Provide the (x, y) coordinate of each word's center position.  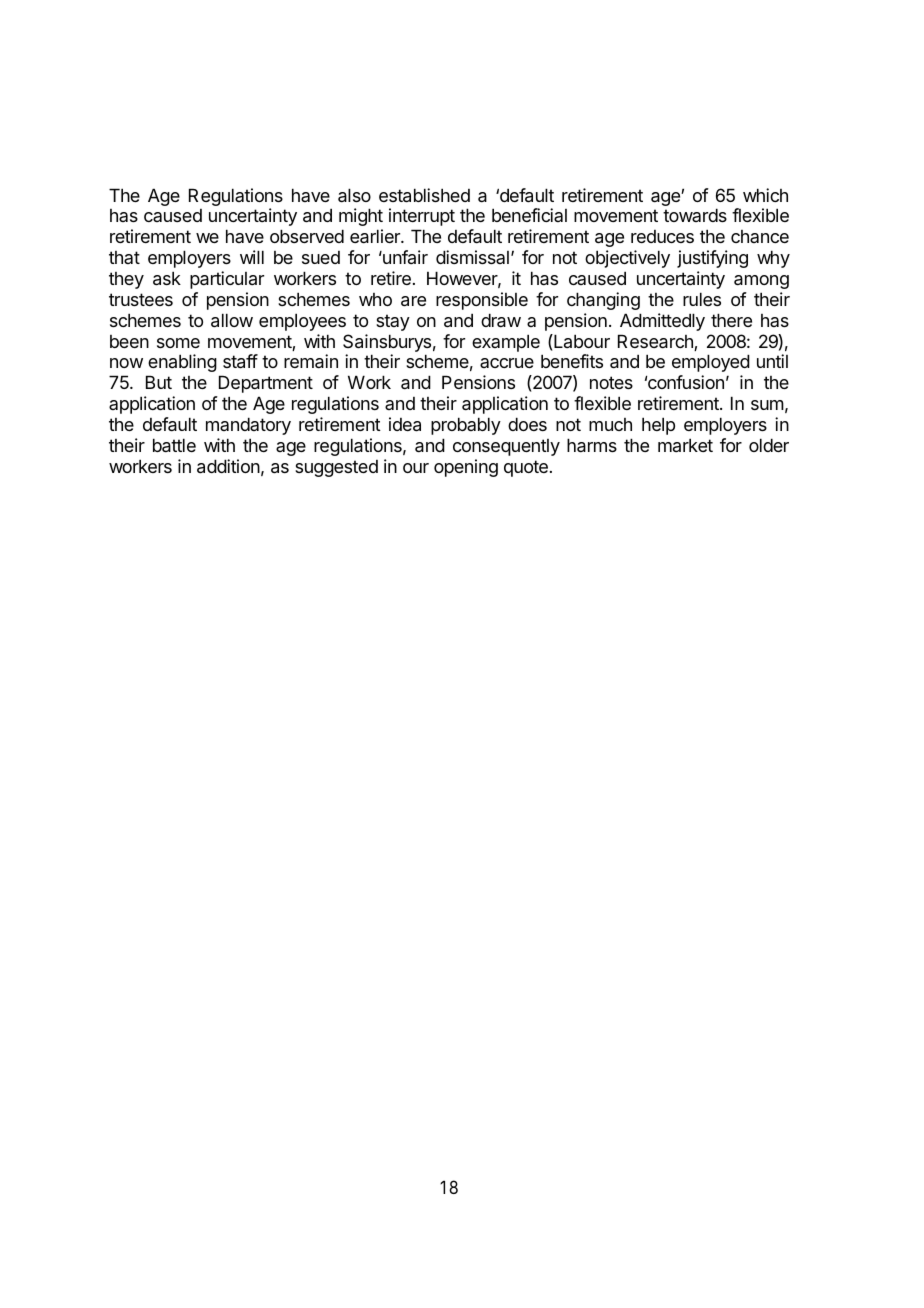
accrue (507, 363)
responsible (482, 301)
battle (174, 445)
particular (227, 280)
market (685, 445)
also (354, 195)
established (424, 195)
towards (695, 215)
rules (702, 299)
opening (466, 468)
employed (711, 363)
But (159, 382)
